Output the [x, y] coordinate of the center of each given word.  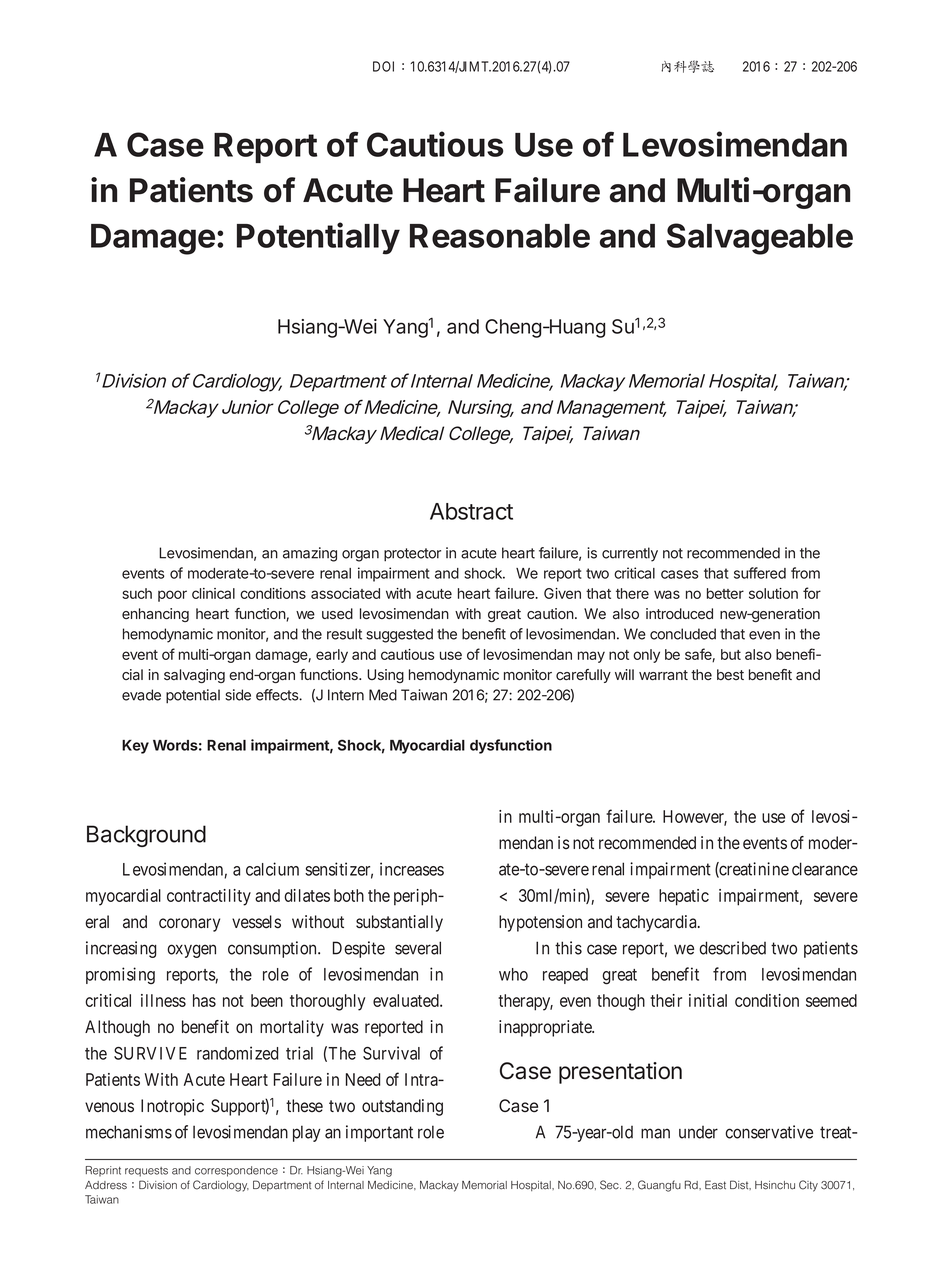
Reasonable [500, 236]
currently [630, 554]
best [730, 674]
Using [385, 676]
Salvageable [760, 239]
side [238, 695]
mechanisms [129, 1132]
